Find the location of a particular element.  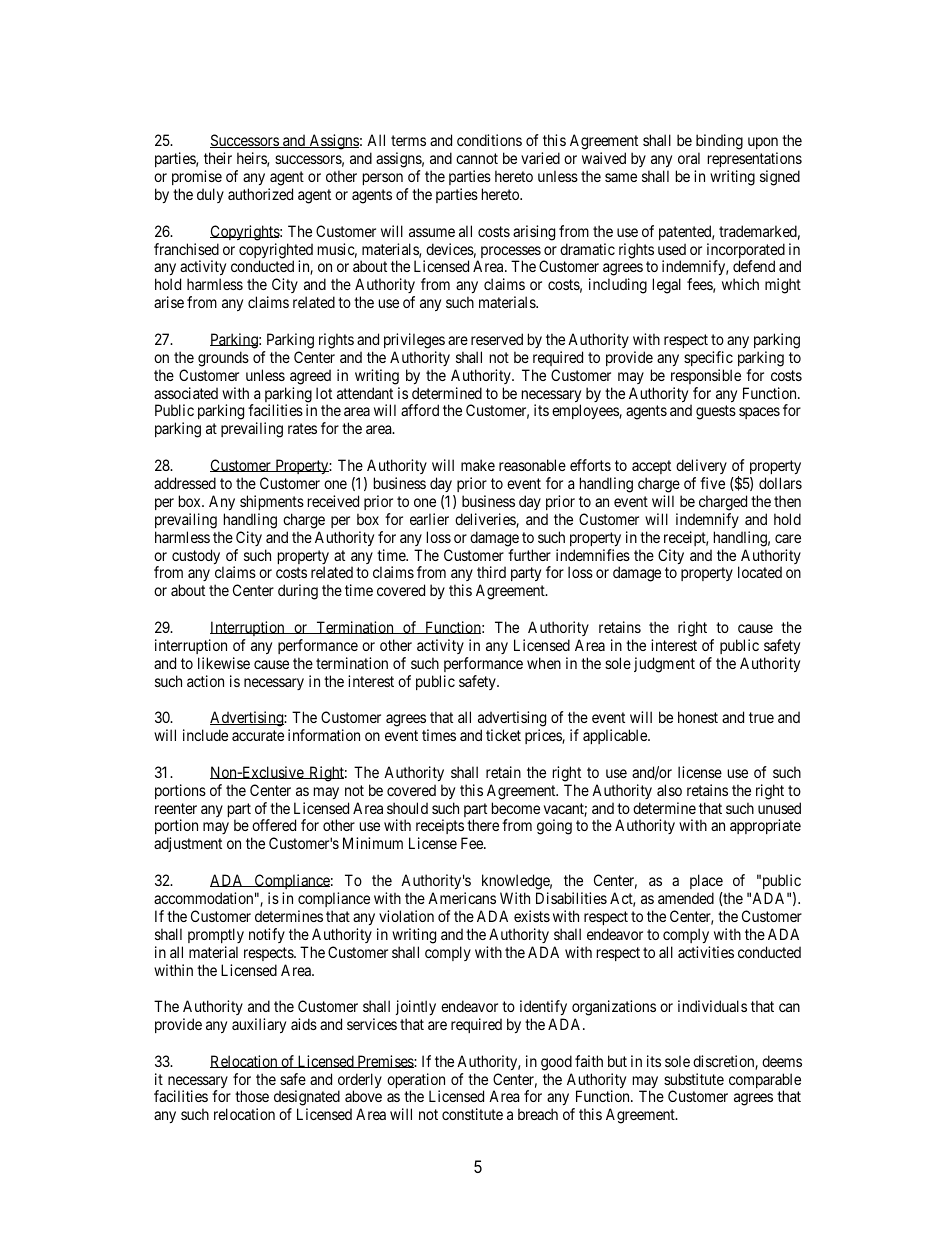

their is located at coordinates (218, 158).
